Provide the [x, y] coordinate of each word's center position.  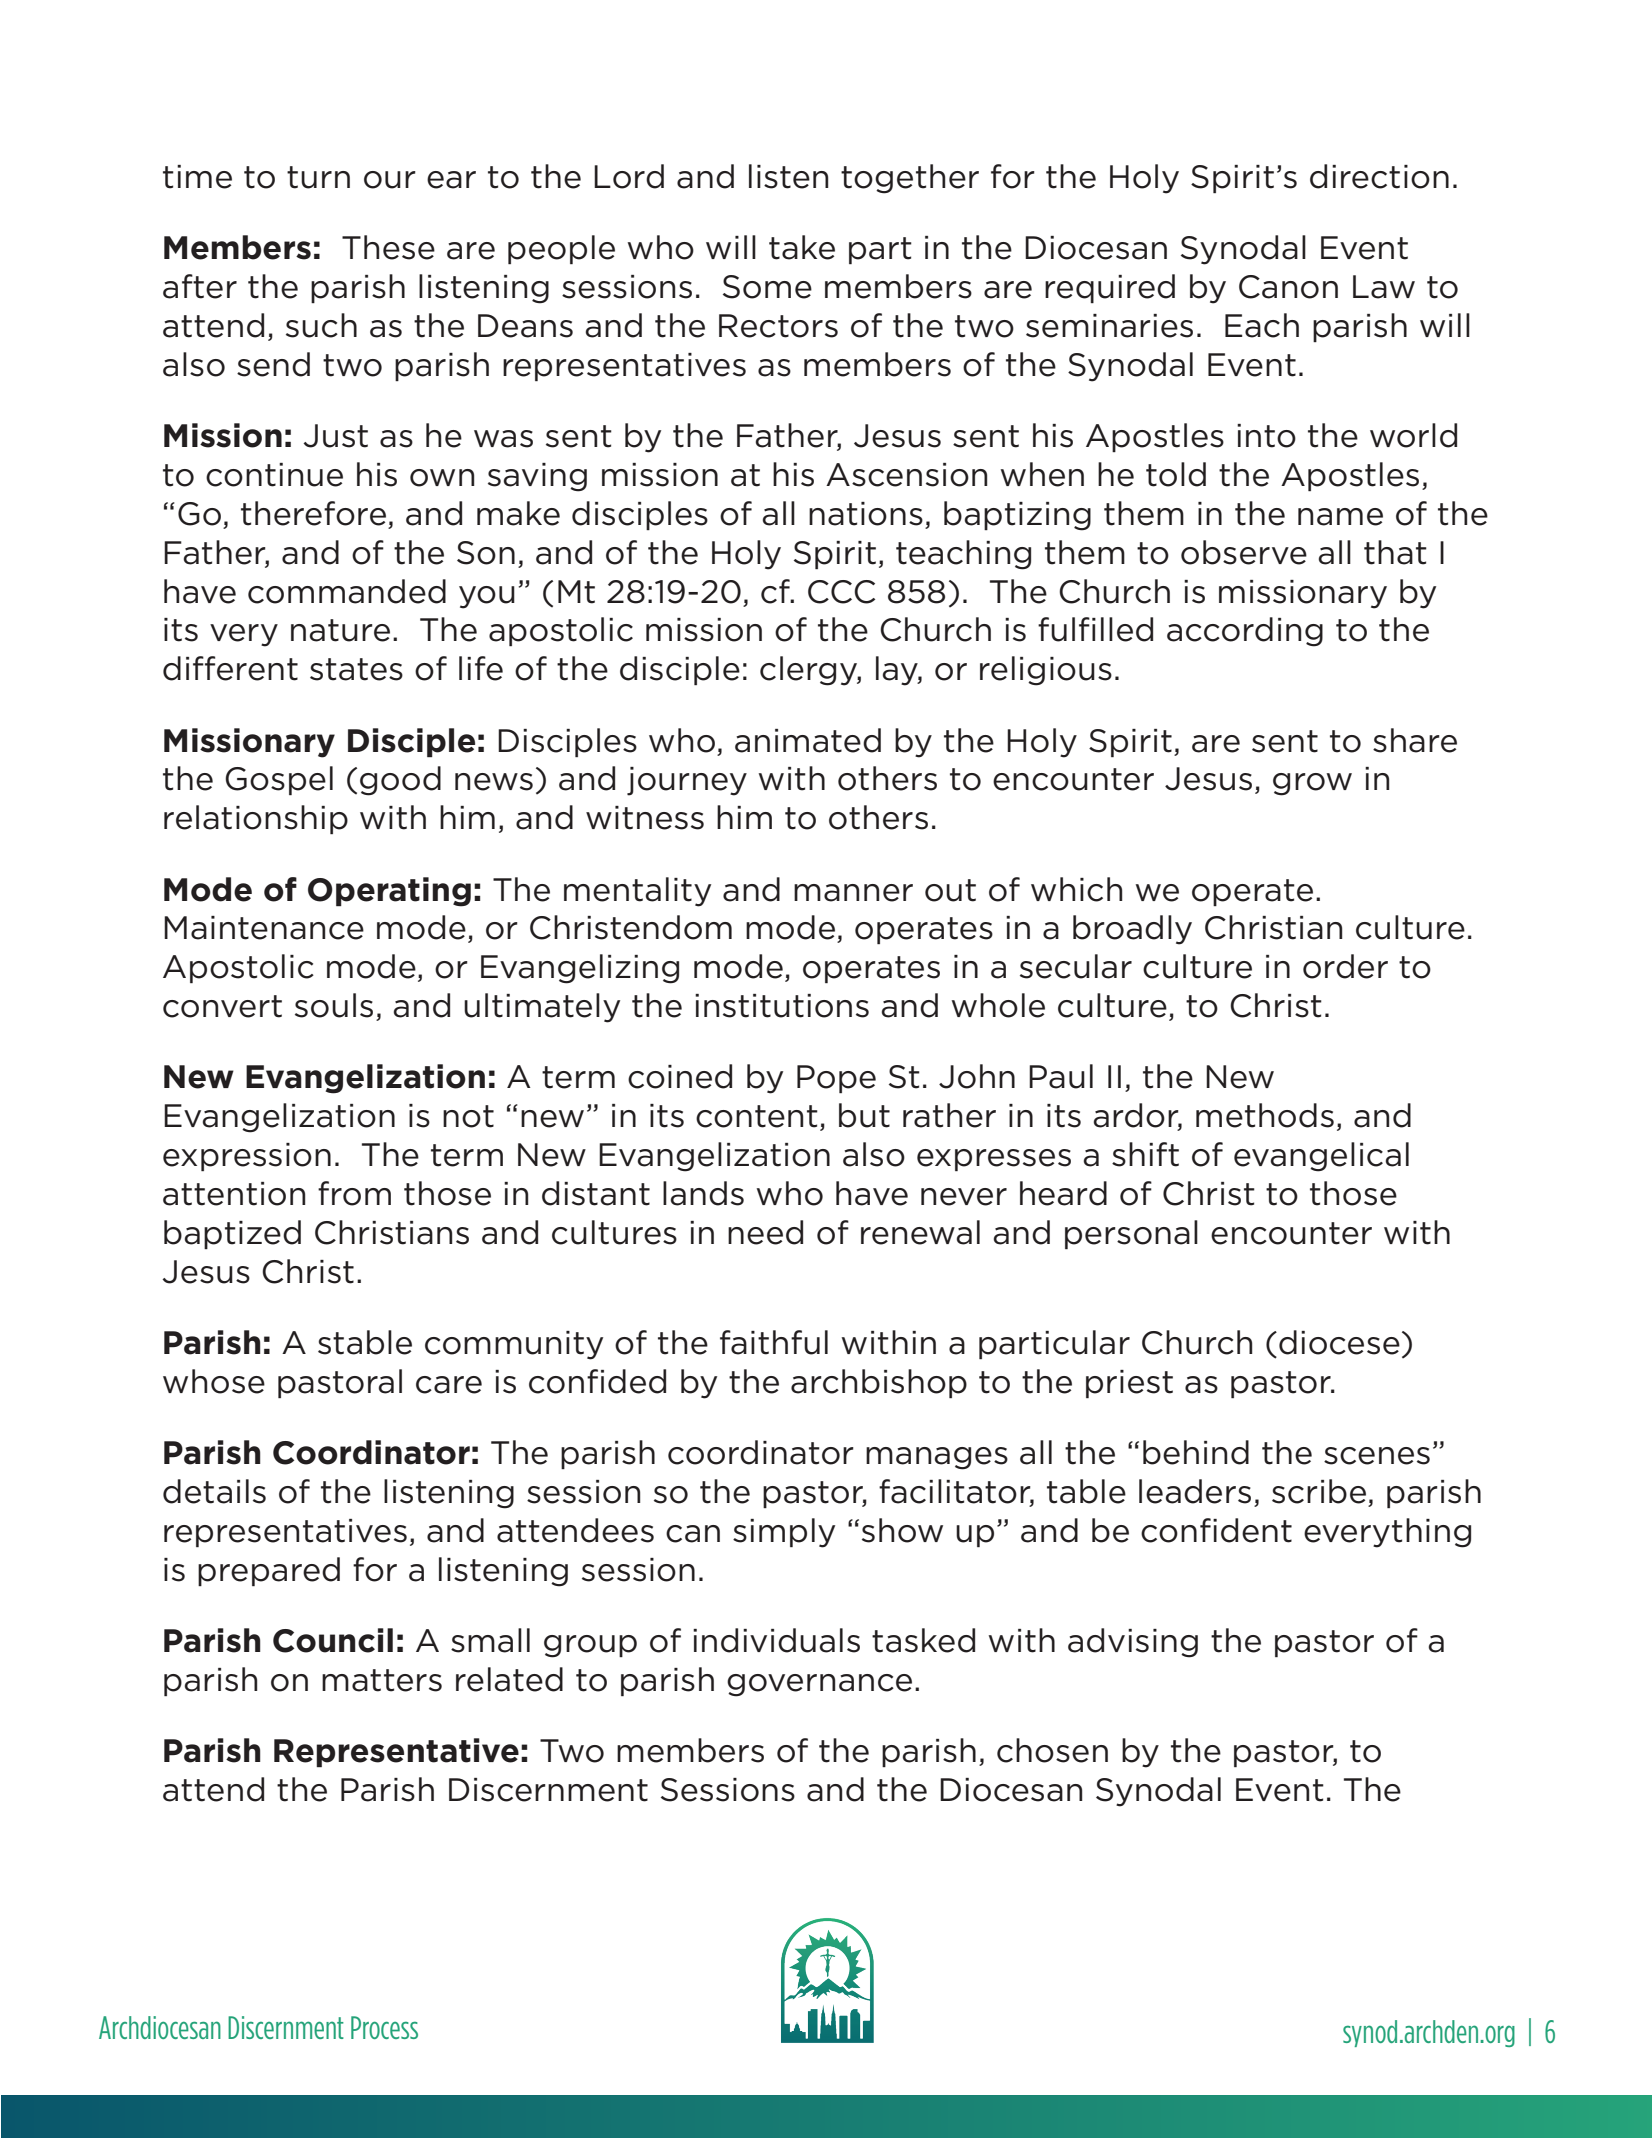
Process [384, 2027]
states [356, 669]
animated [808, 740]
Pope [836, 1079]
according [1245, 632]
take [802, 247]
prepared [269, 1571]
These [388, 247]
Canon [1288, 287]
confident [1216, 1530]
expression [247, 1157]
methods [1265, 1115]
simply [784, 1533]
